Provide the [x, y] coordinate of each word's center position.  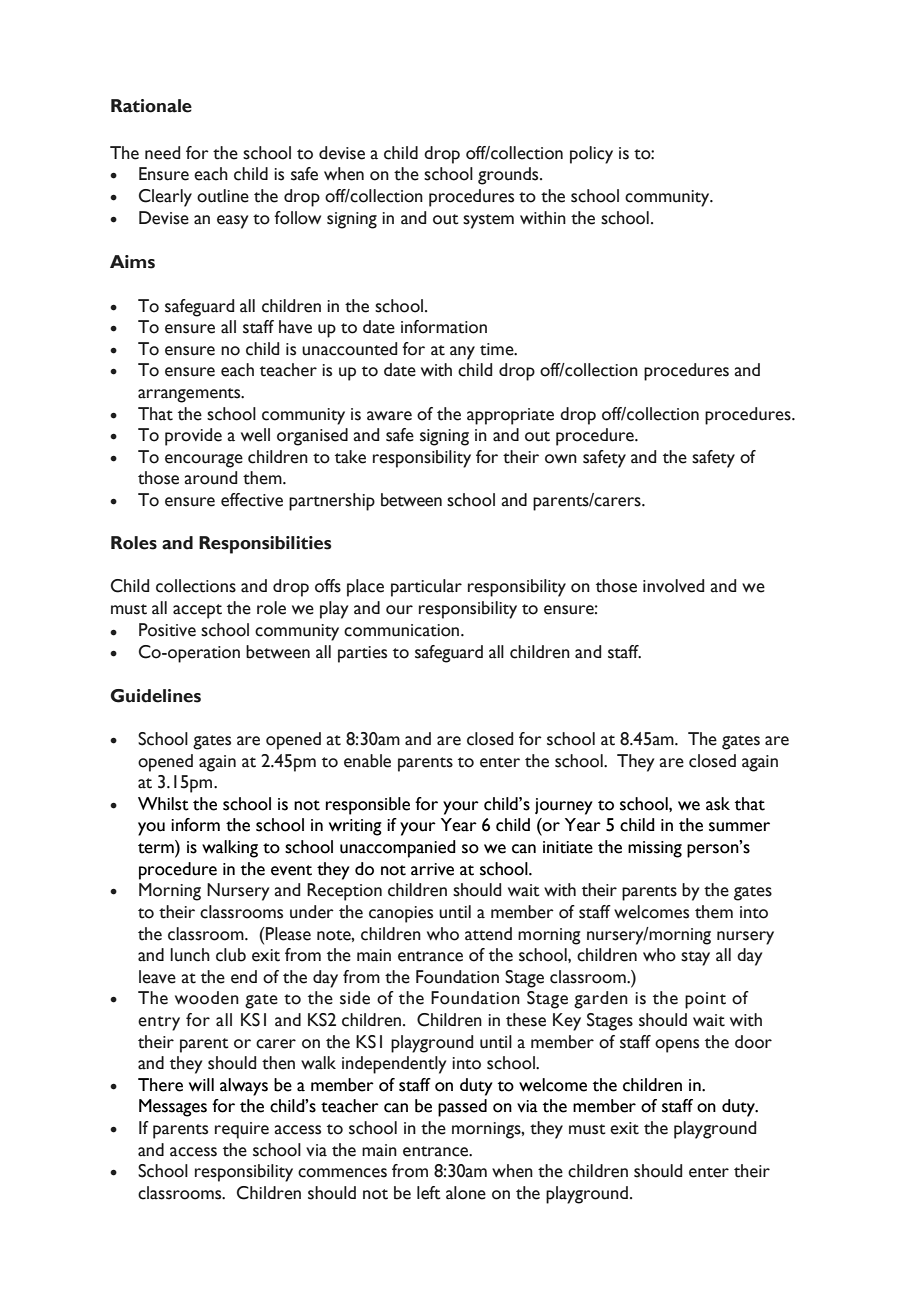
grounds [509, 176]
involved [673, 586]
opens [677, 1046]
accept [197, 611]
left [429, 1193]
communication [401, 630]
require [242, 1130]
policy [591, 155]
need [162, 153]
